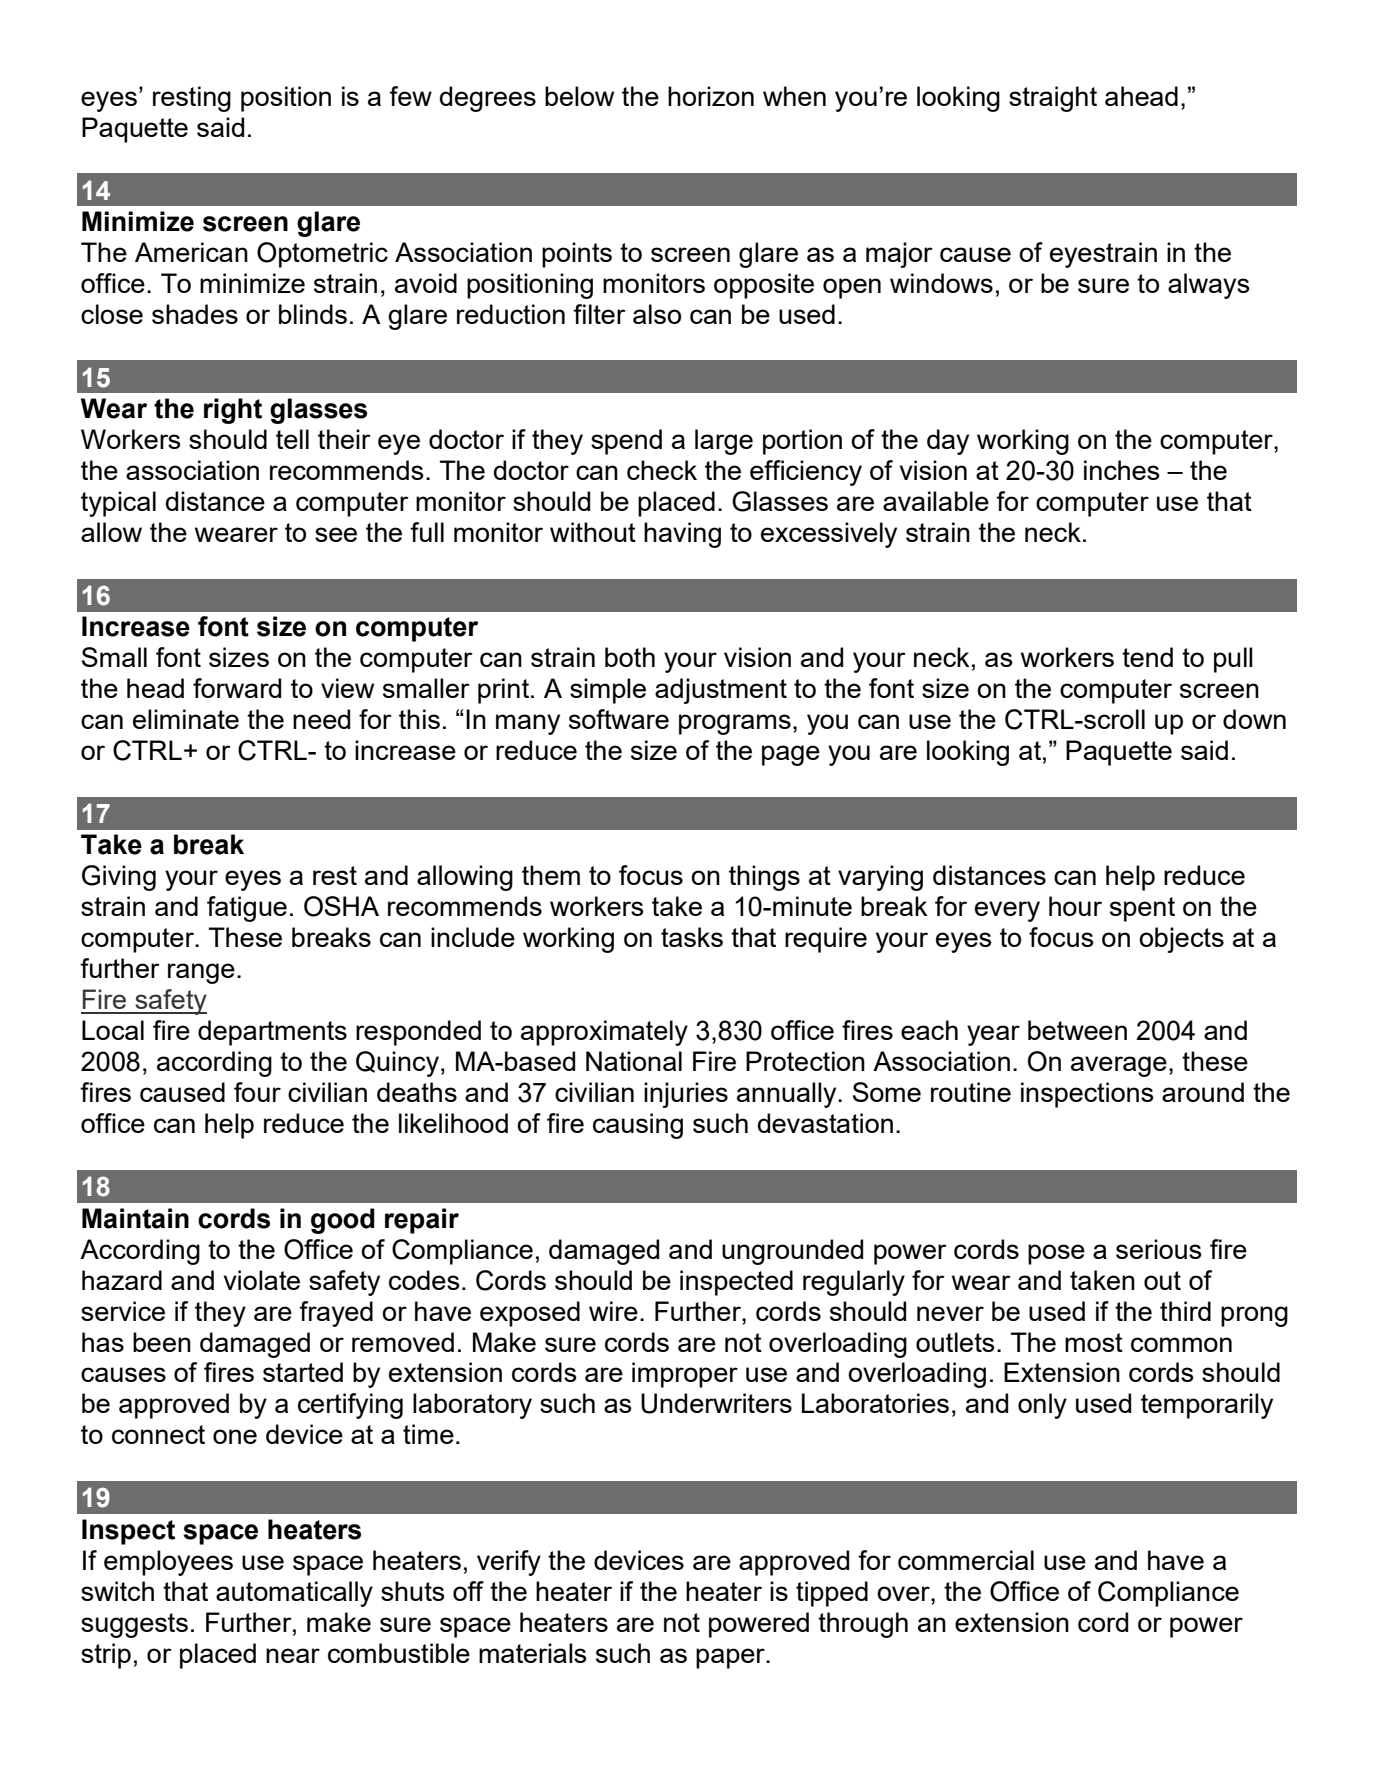  I want to click on injuries, so click(686, 1095).
